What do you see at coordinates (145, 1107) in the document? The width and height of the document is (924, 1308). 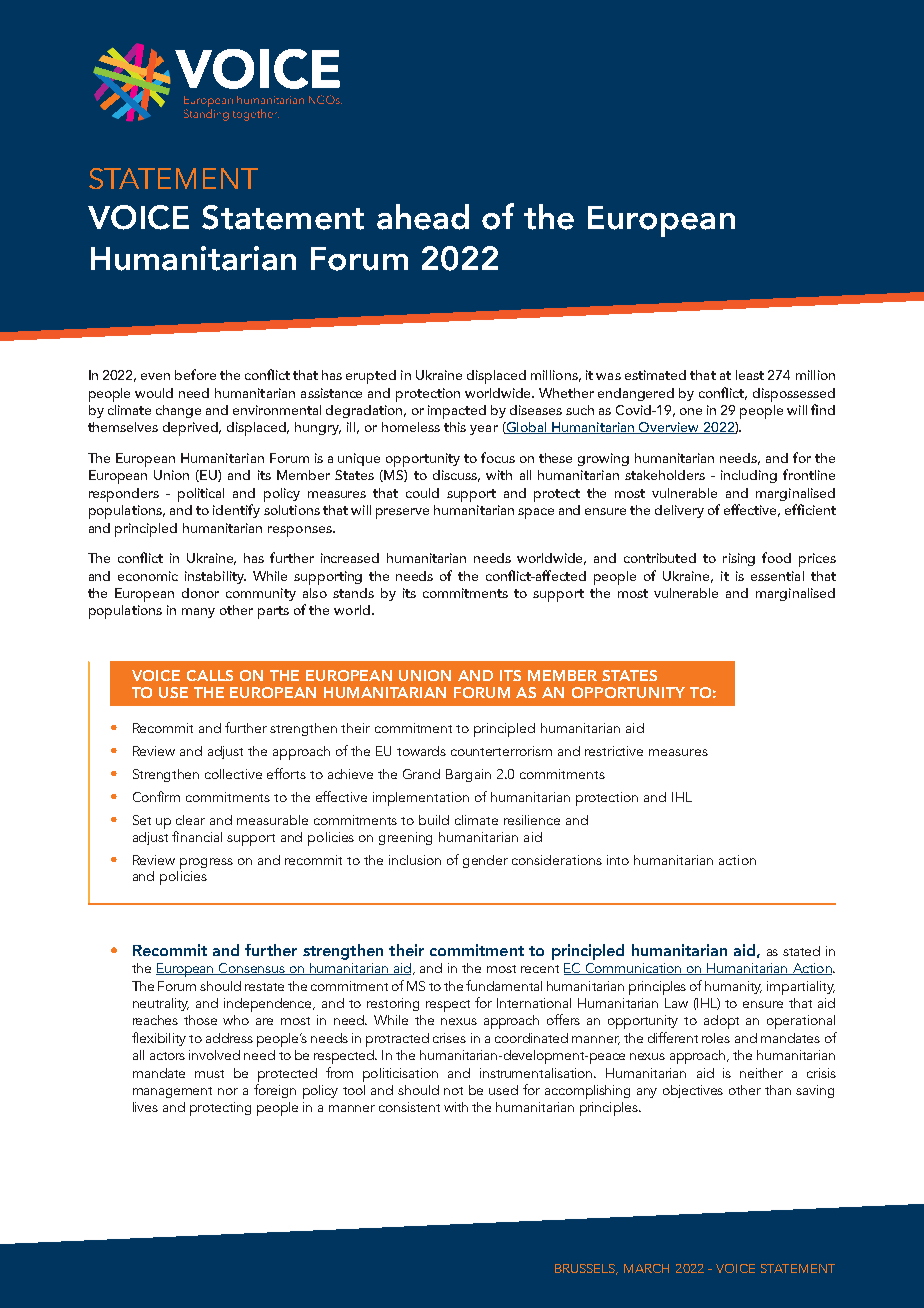 I see `lives` at bounding box center [145, 1107].
